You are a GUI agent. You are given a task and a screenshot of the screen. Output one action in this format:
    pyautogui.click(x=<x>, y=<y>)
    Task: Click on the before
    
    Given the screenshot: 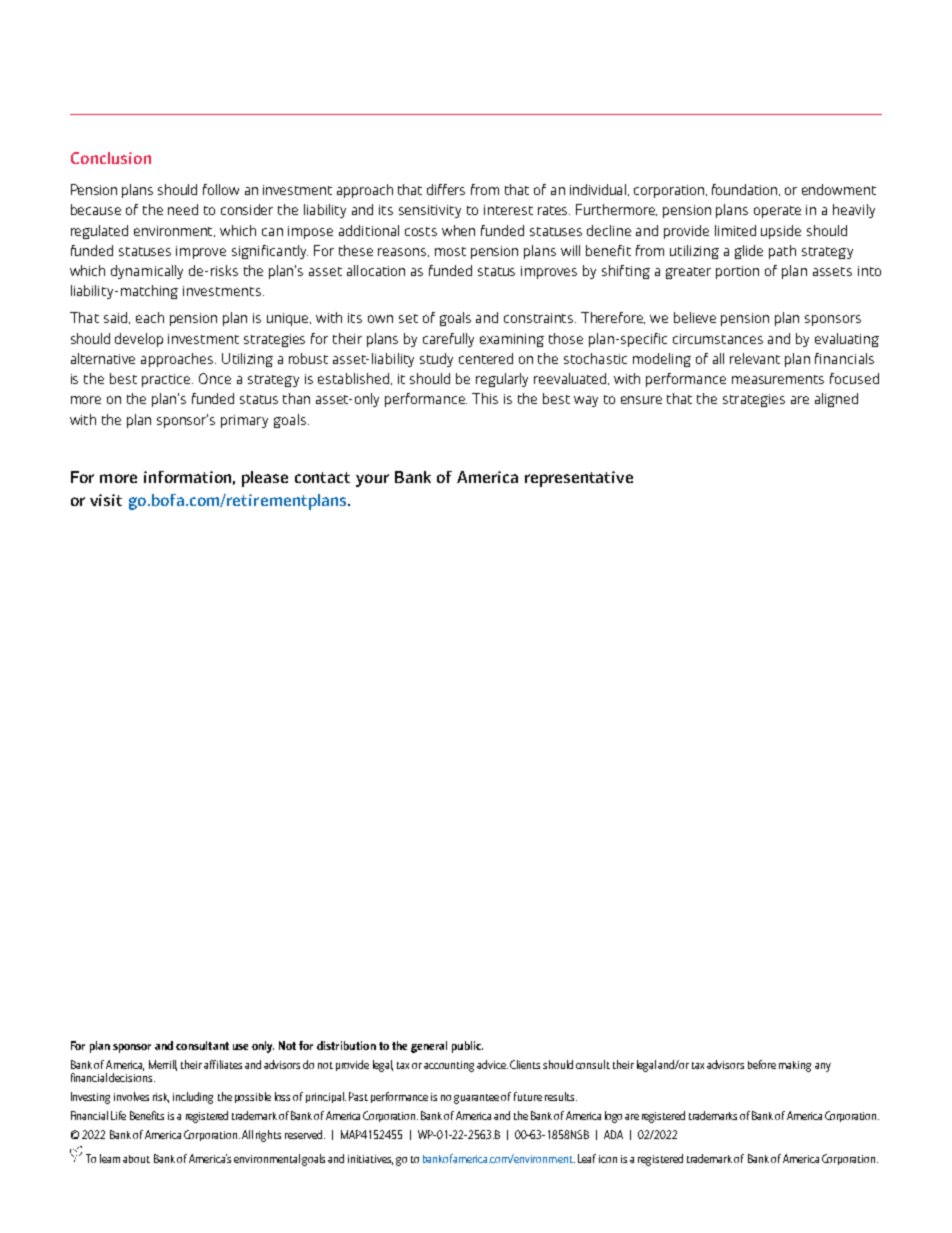 What is the action you would take?
    pyautogui.click(x=762, y=1064)
